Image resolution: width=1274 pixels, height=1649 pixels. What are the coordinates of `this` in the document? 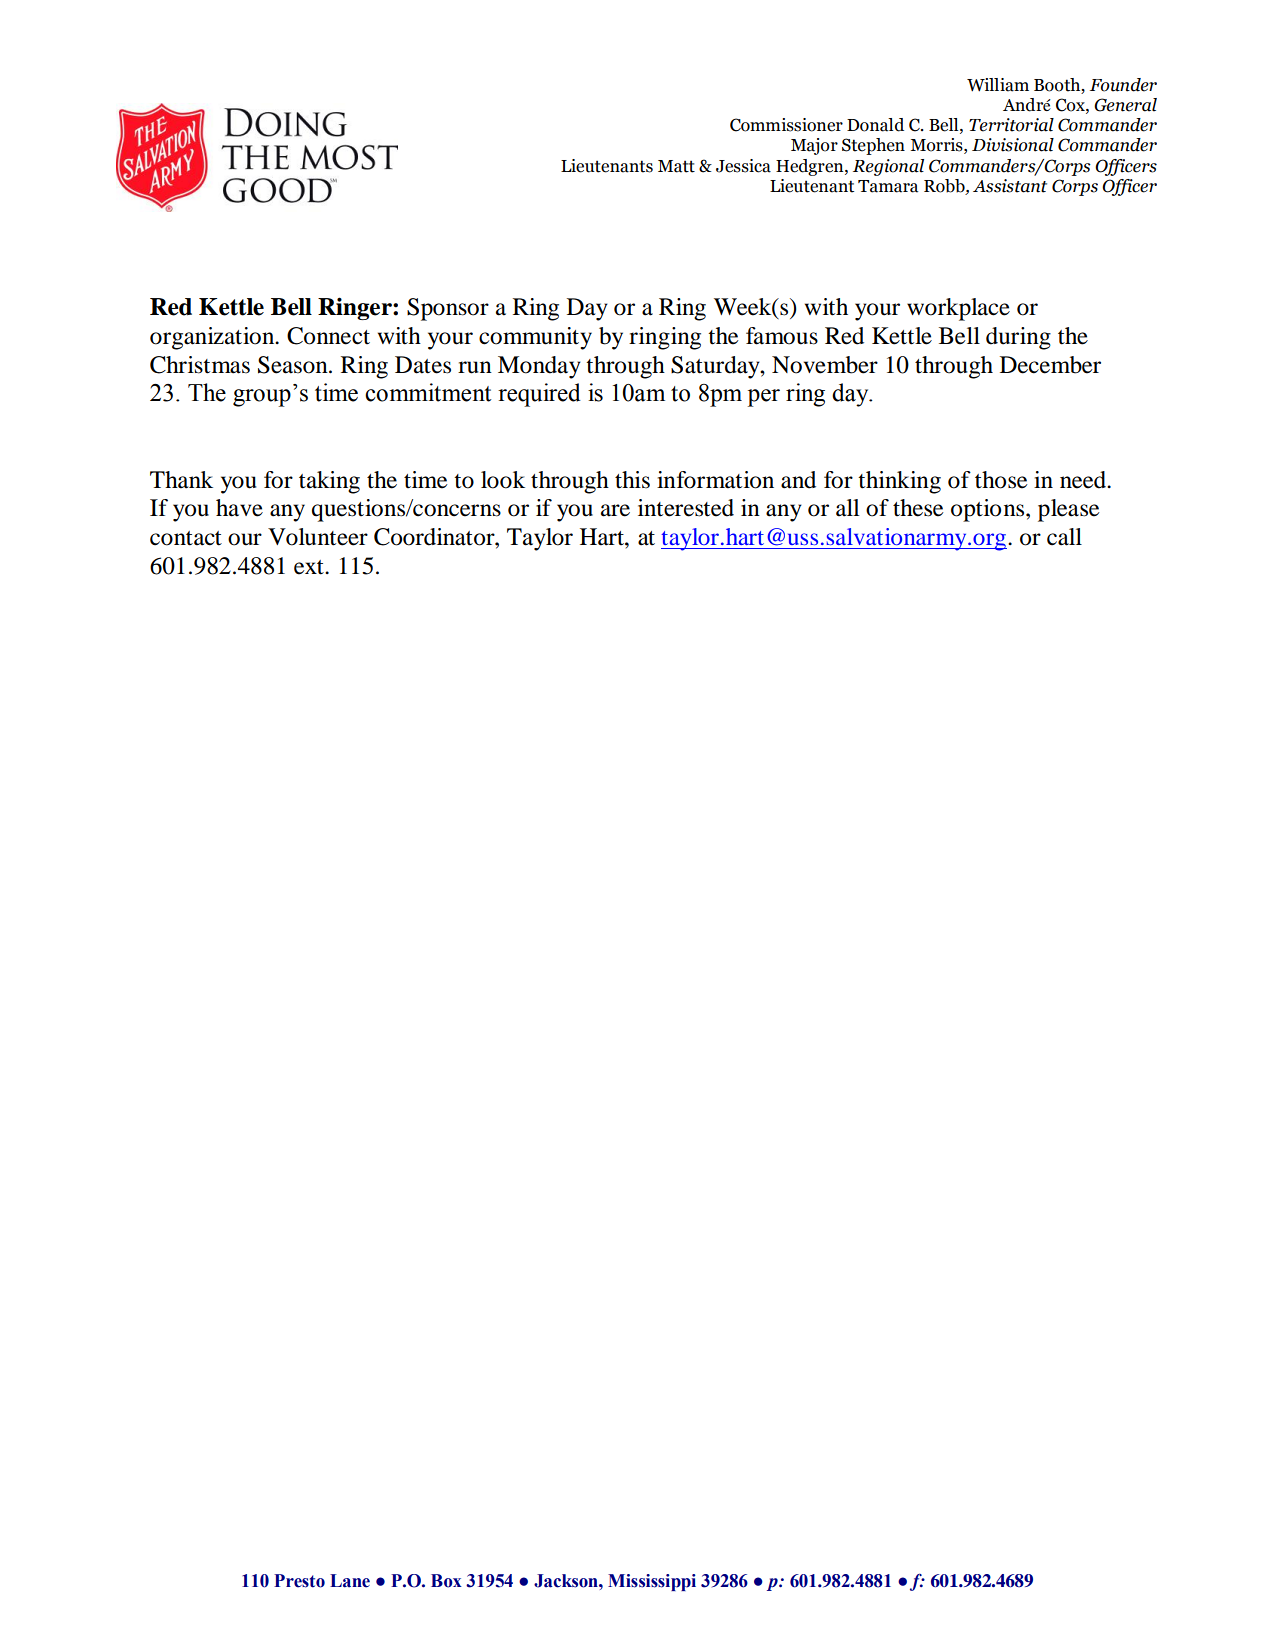 It's located at (632, 480).
